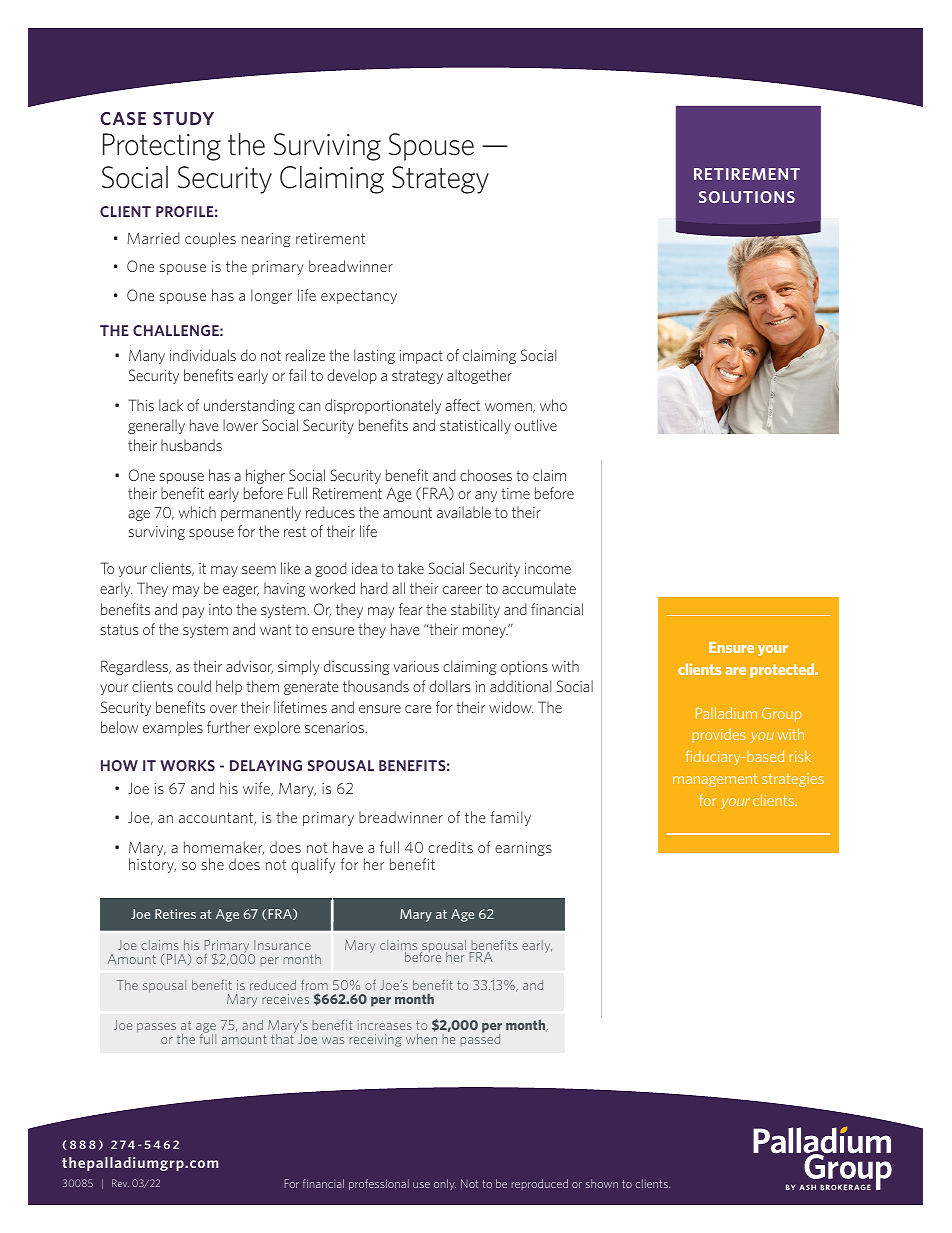  I want to click on expectancy, so click(359, 297).
